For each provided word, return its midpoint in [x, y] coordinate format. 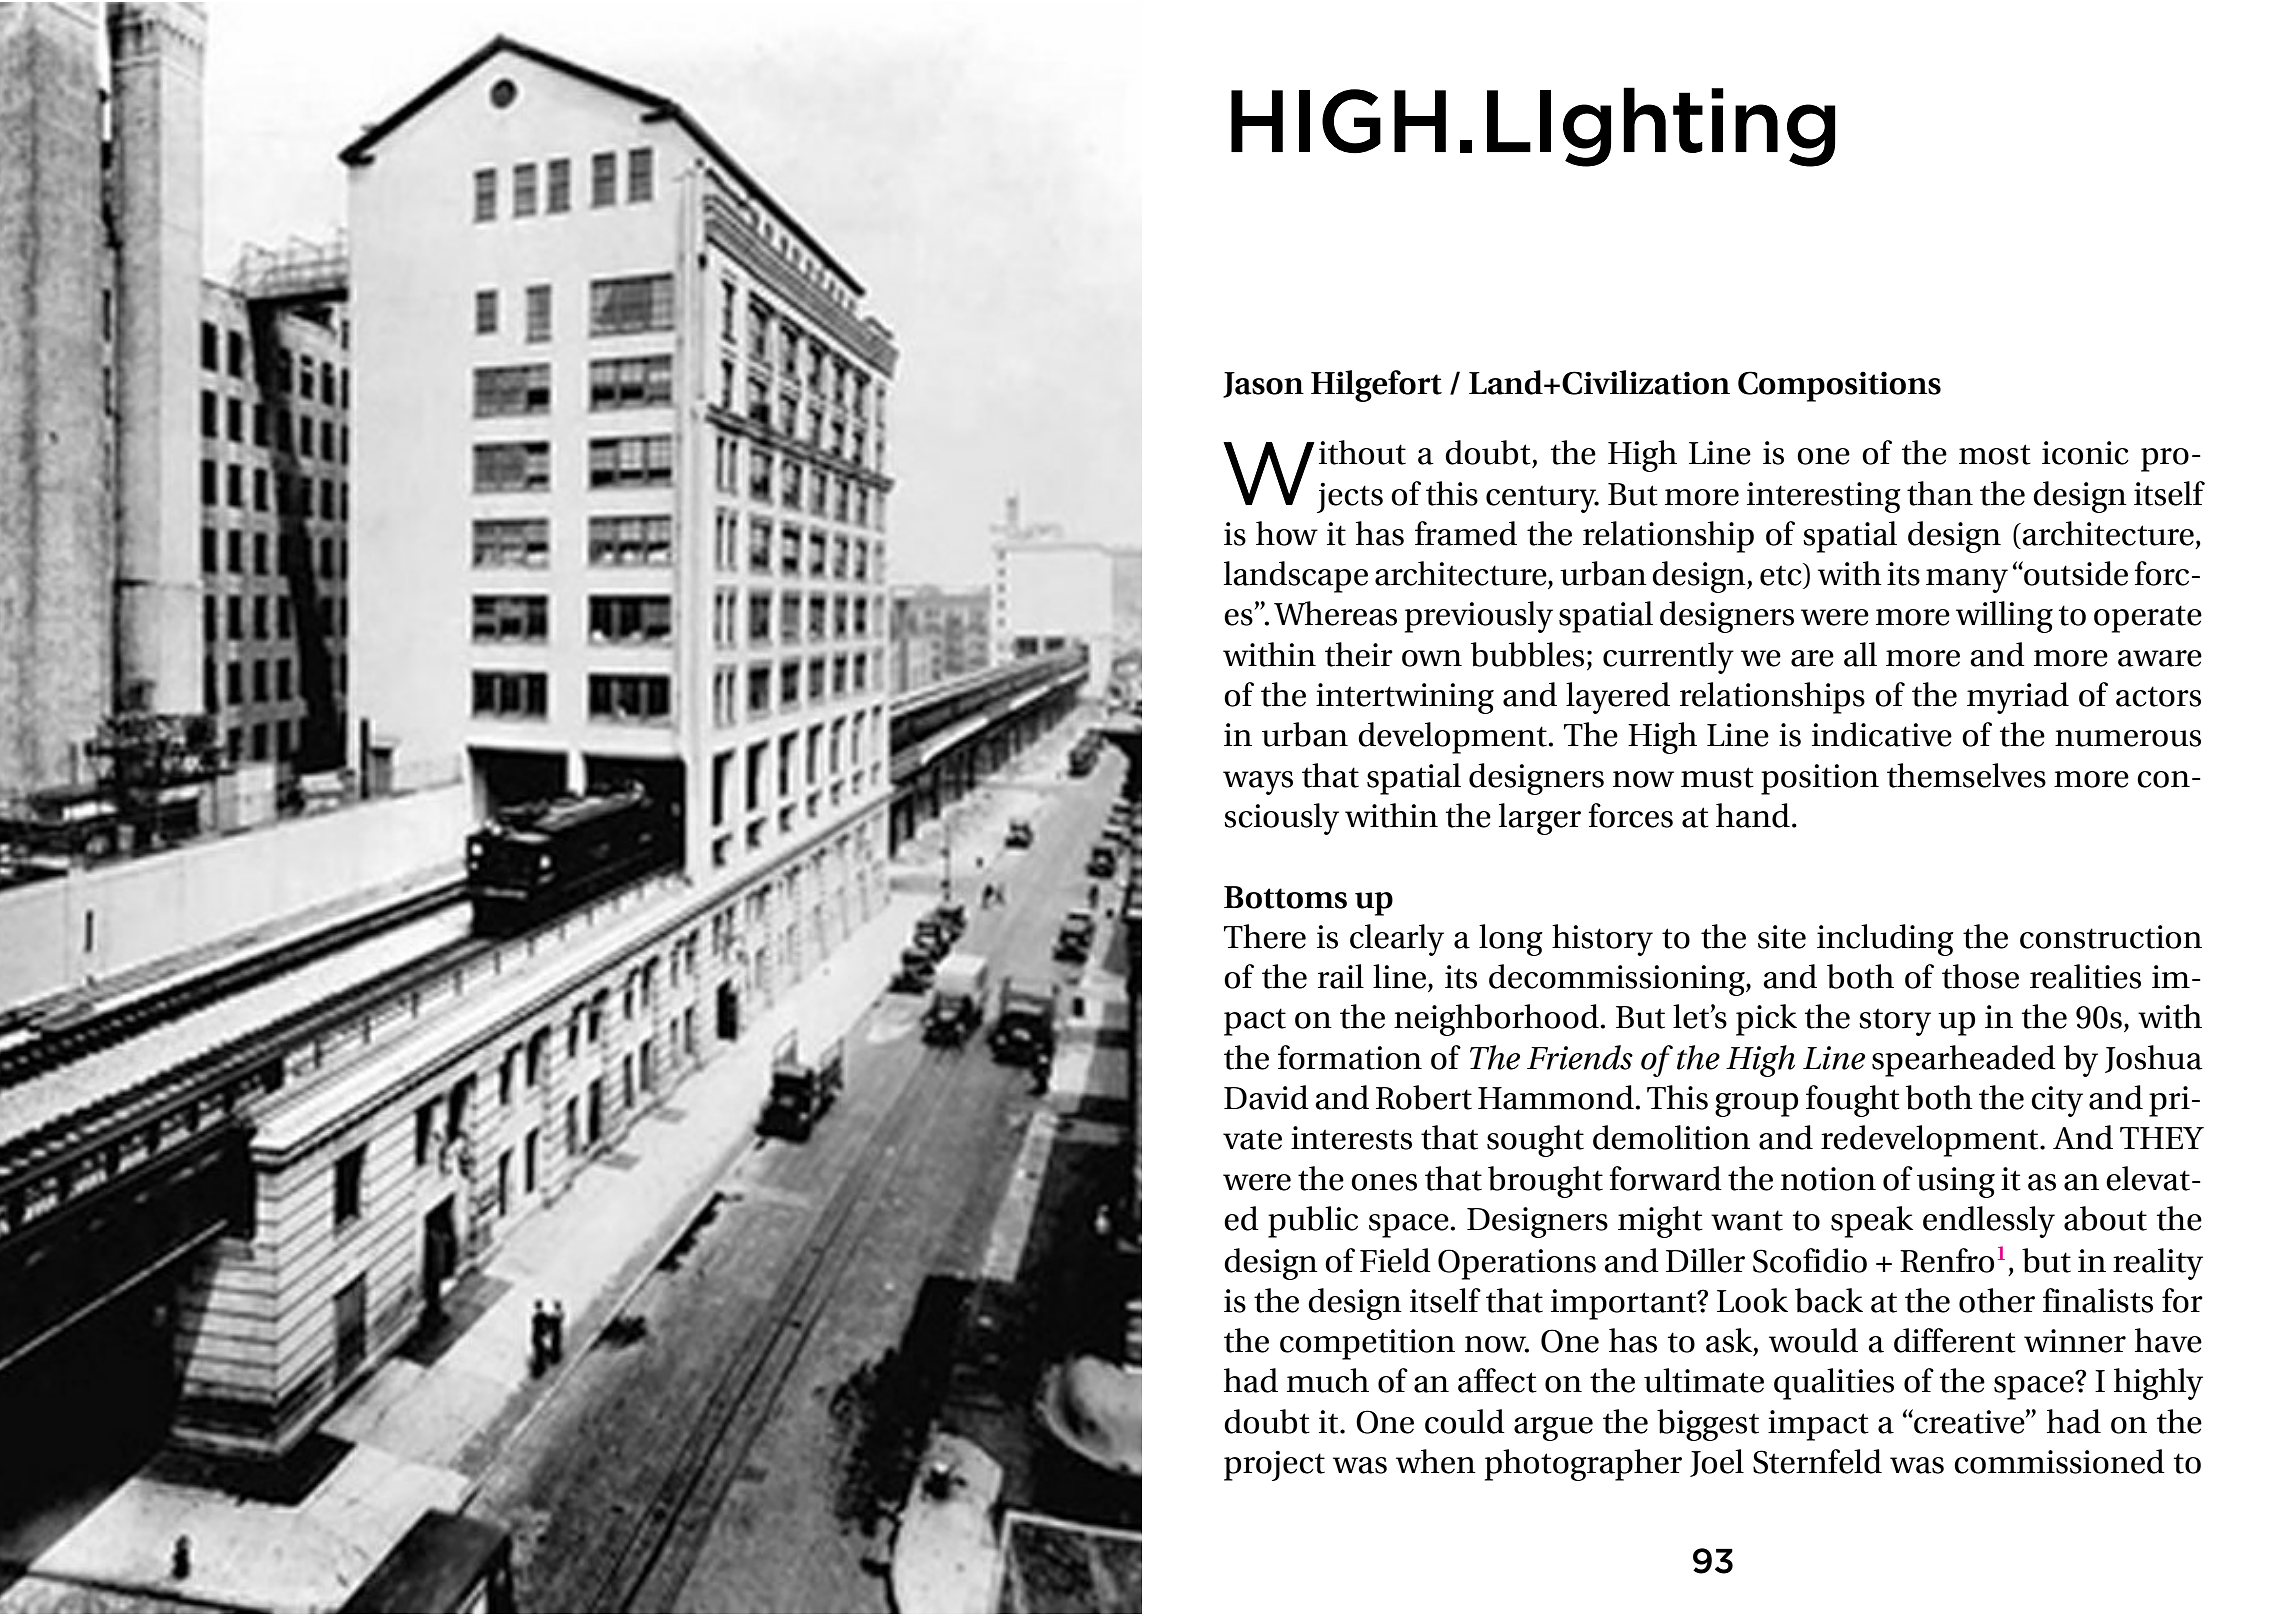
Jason [1263, 385]
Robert [1424, 1097]
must [1717, 777]
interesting [1824, 497]
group [1756, 1105]
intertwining [1405, 698]
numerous [2128, 738]
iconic [2085, 453]
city [2057, 1101]
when [1436, 1461]
